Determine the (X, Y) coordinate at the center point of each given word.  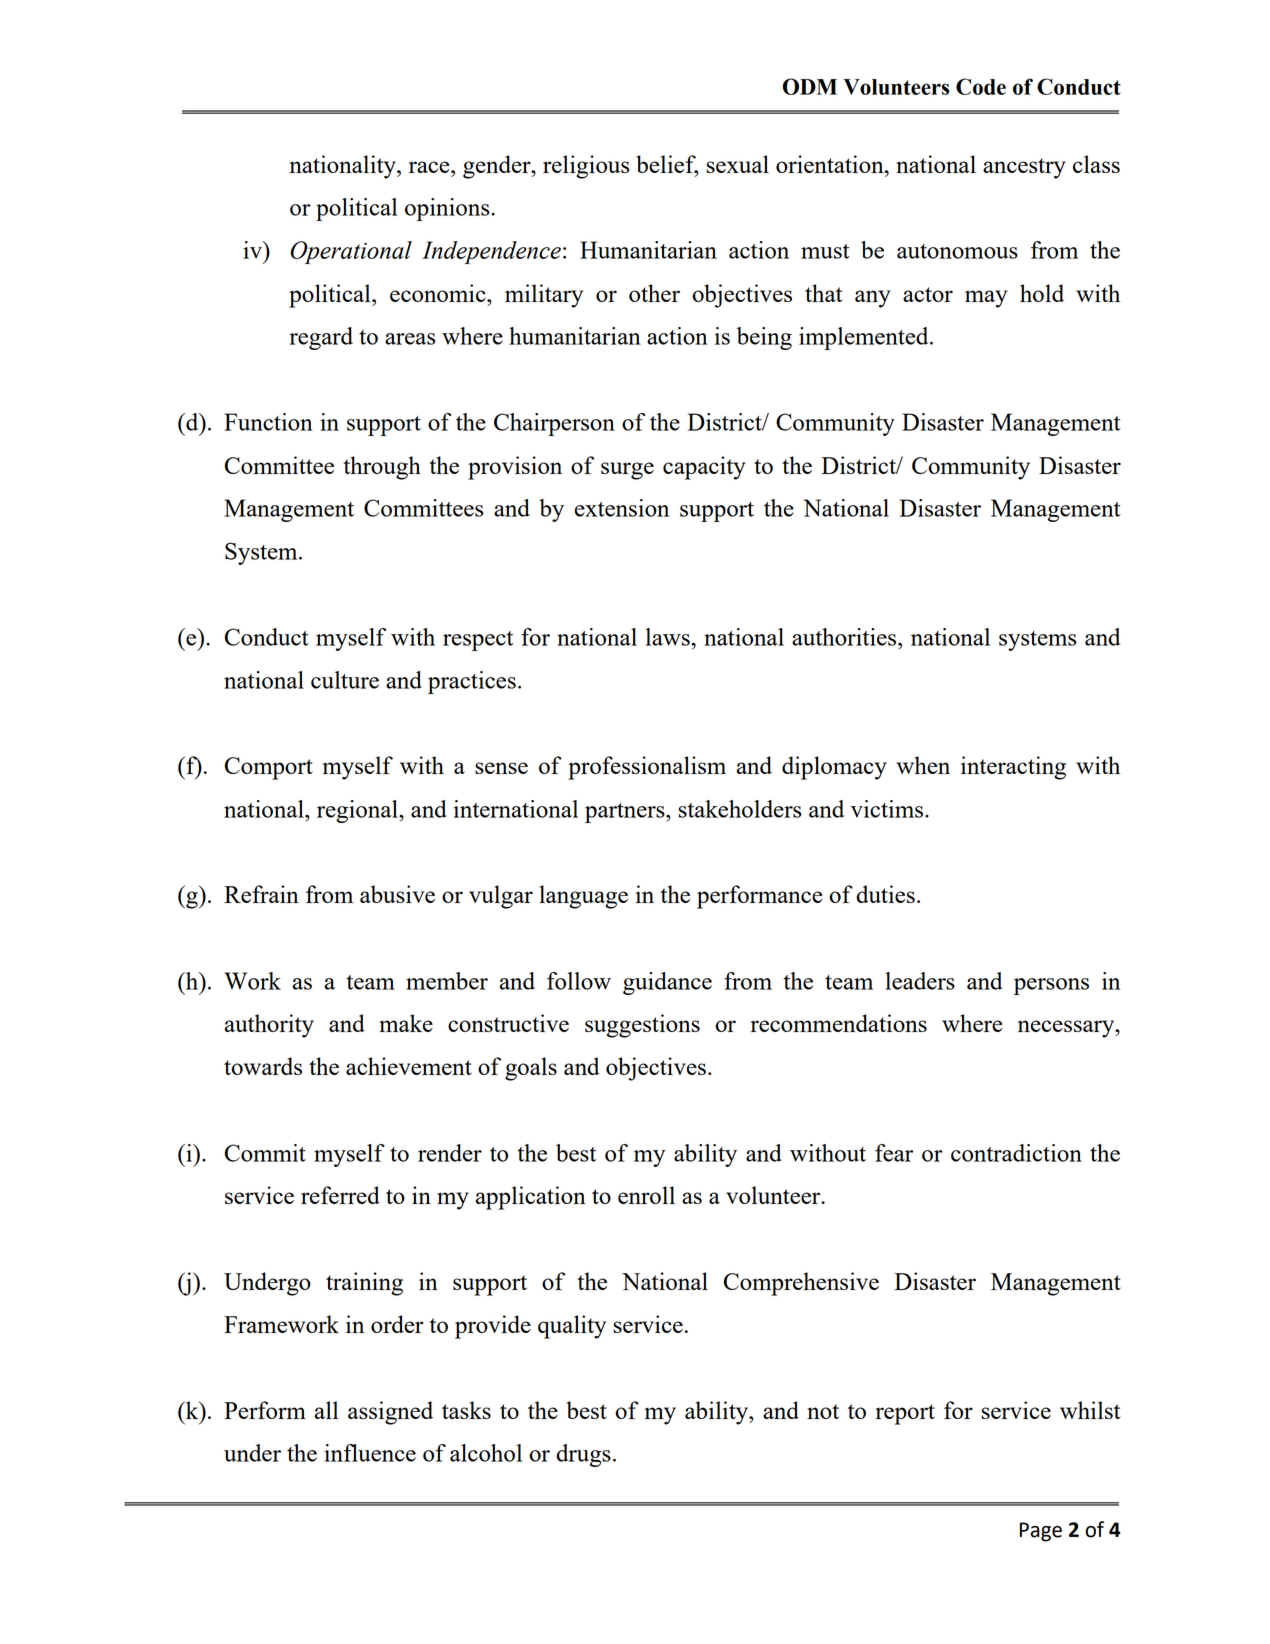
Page (1041, 1532)
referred (340, 1195)
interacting (1013, 768)
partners (626, 813)
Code (981, 86)
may (986, 299)
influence (370, 1453)
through (382, 468)
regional (358, 811)
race (430, 167)
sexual (738, 164)
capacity (704, 468)
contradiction (1016, 1153)
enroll (646, 1195)
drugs (583, 1455)
